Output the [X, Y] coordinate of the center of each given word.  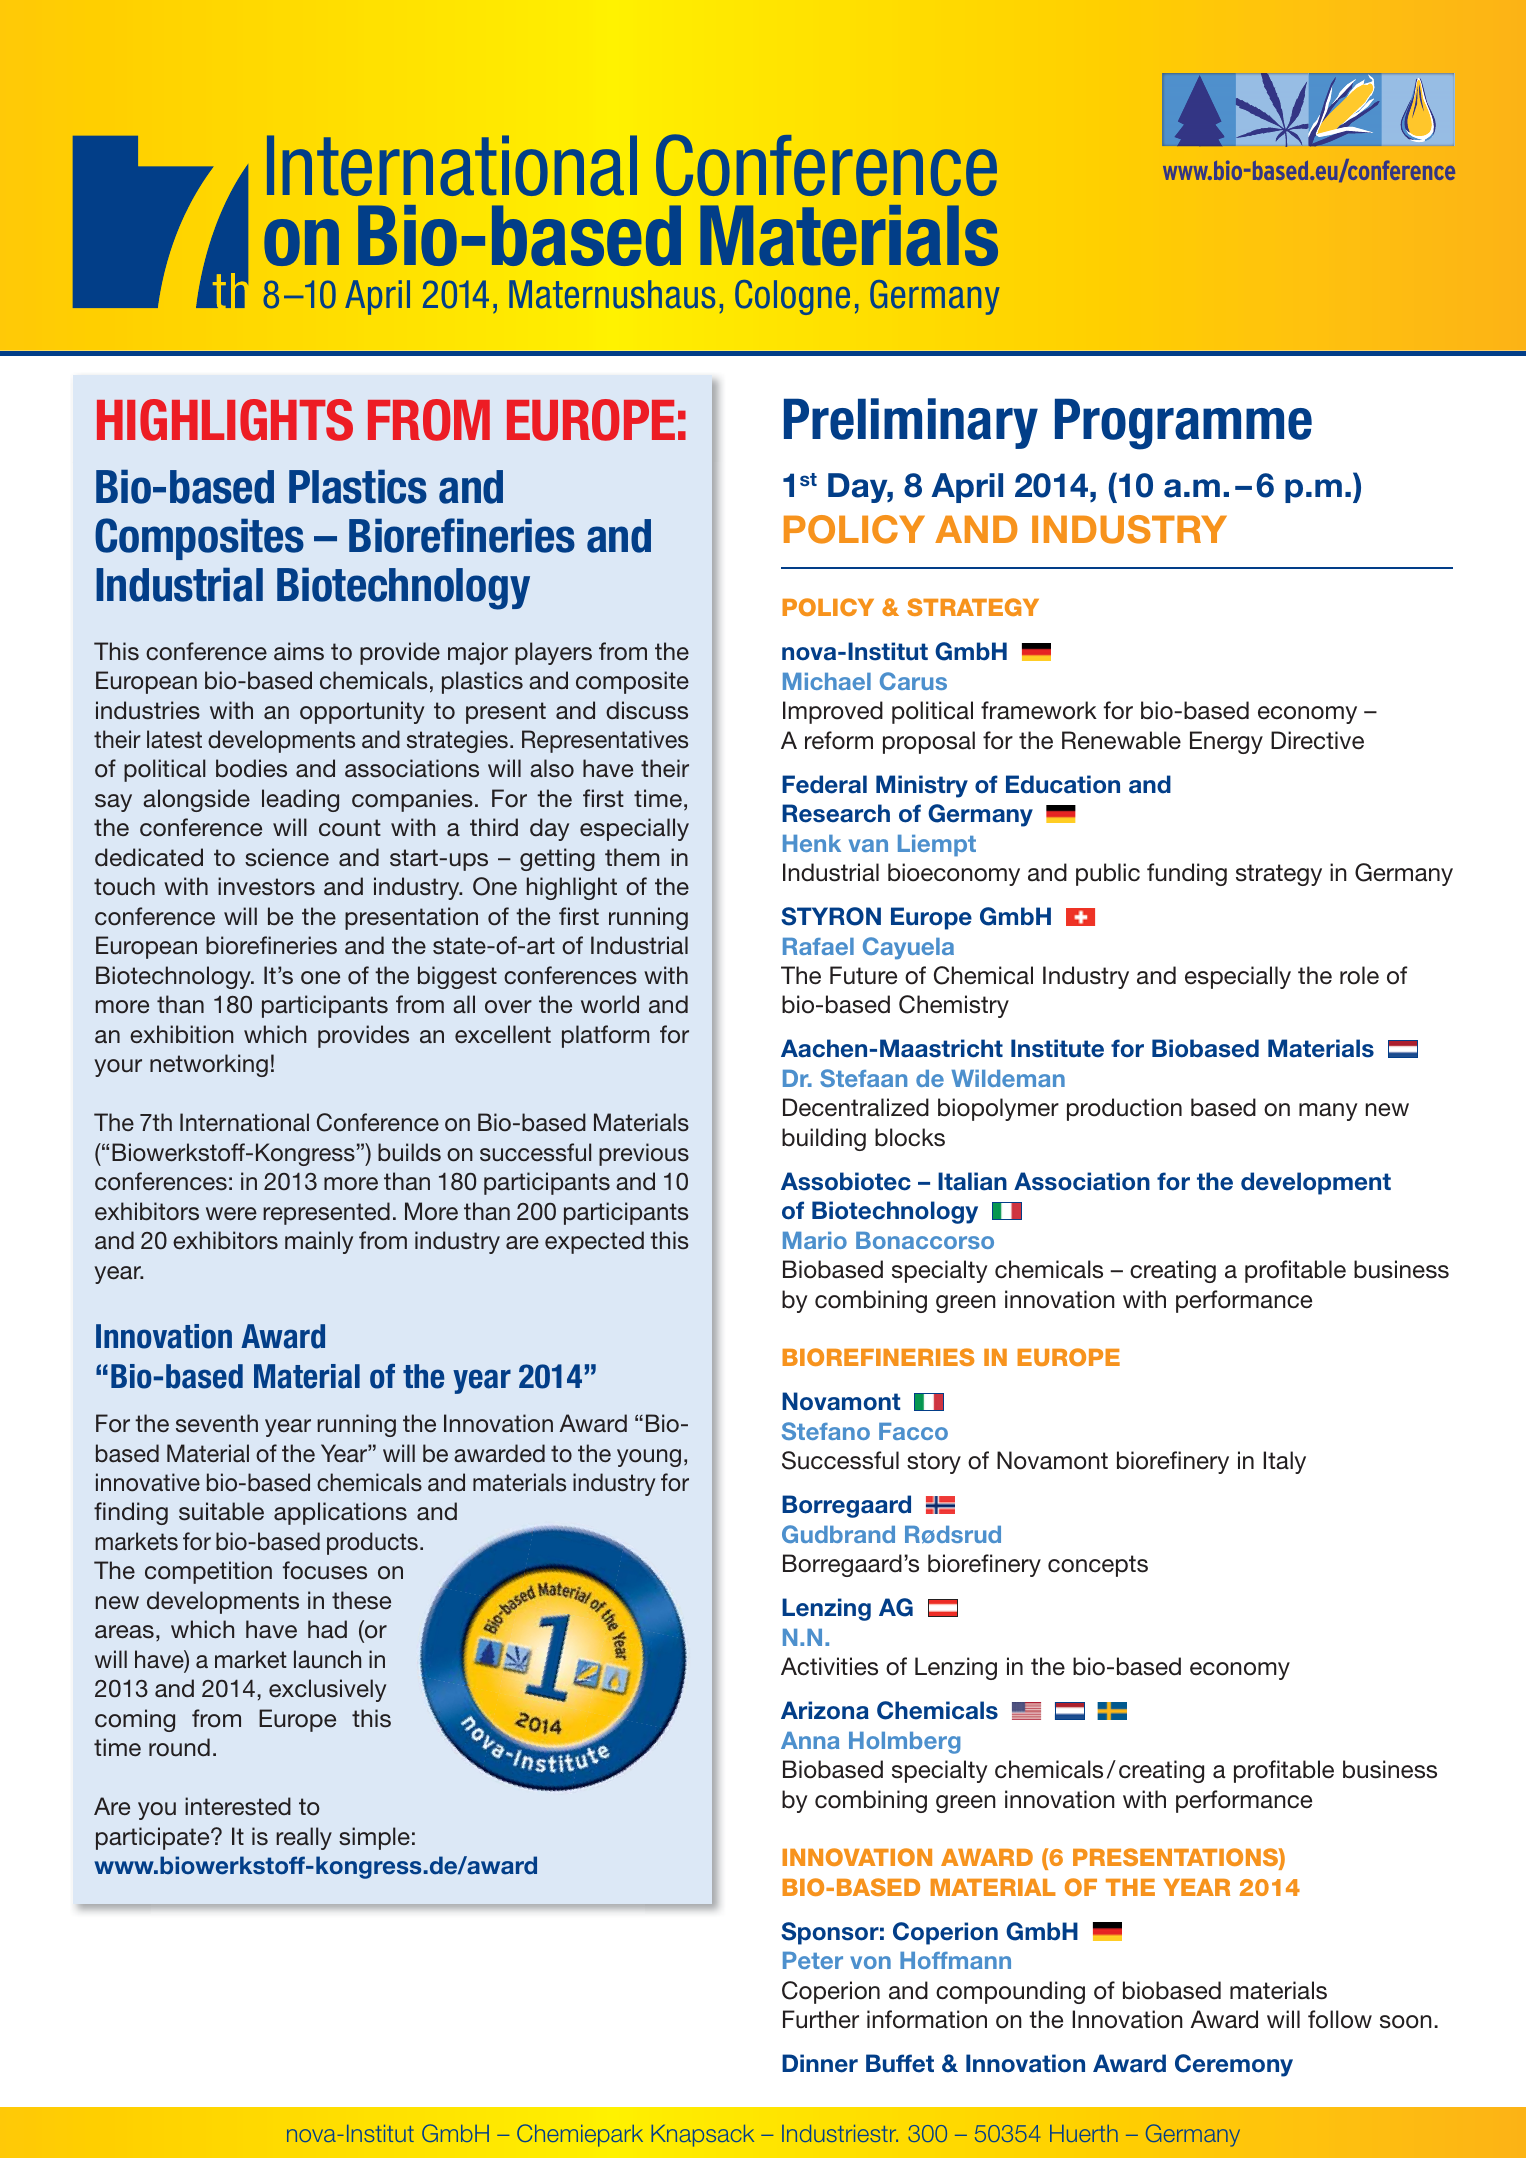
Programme [1183, 424]
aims [299, 651]
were [231, 1213]
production [1124, 1109]
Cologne [792, 297]
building [824, 1139]
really [304, 1838]
